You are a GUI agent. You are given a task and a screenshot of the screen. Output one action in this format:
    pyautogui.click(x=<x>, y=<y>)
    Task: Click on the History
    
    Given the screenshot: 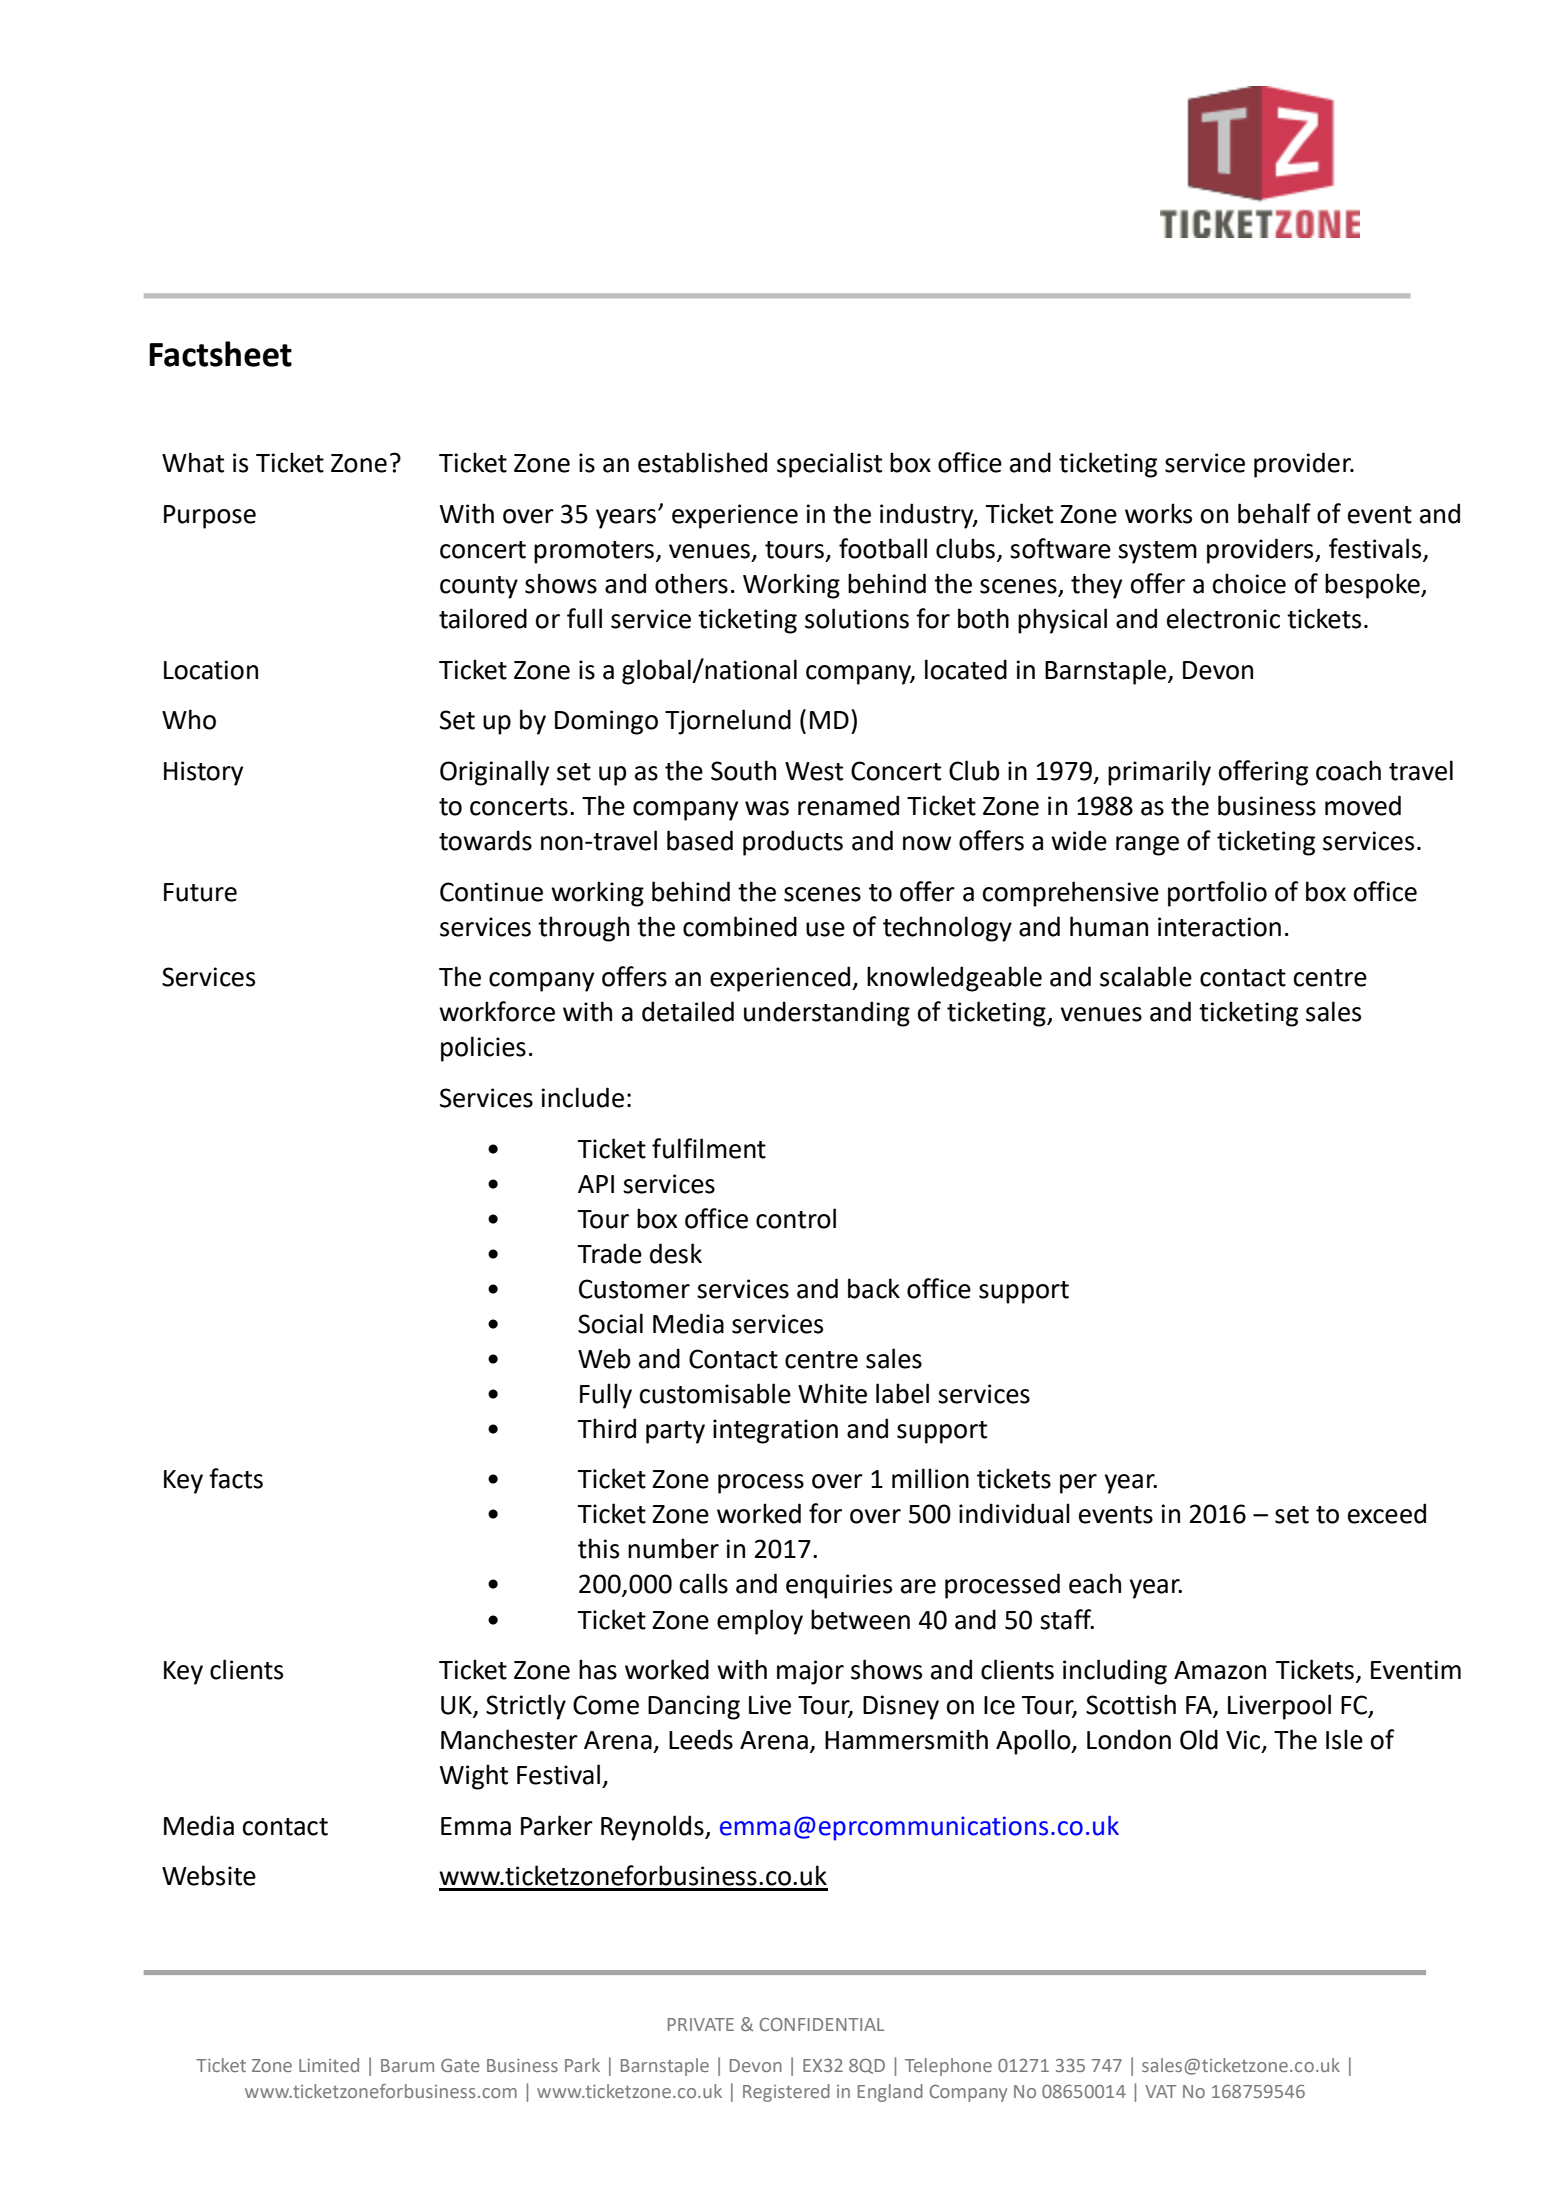 What is the action you would take?
    pyautogui.click(x=203, y=773)
